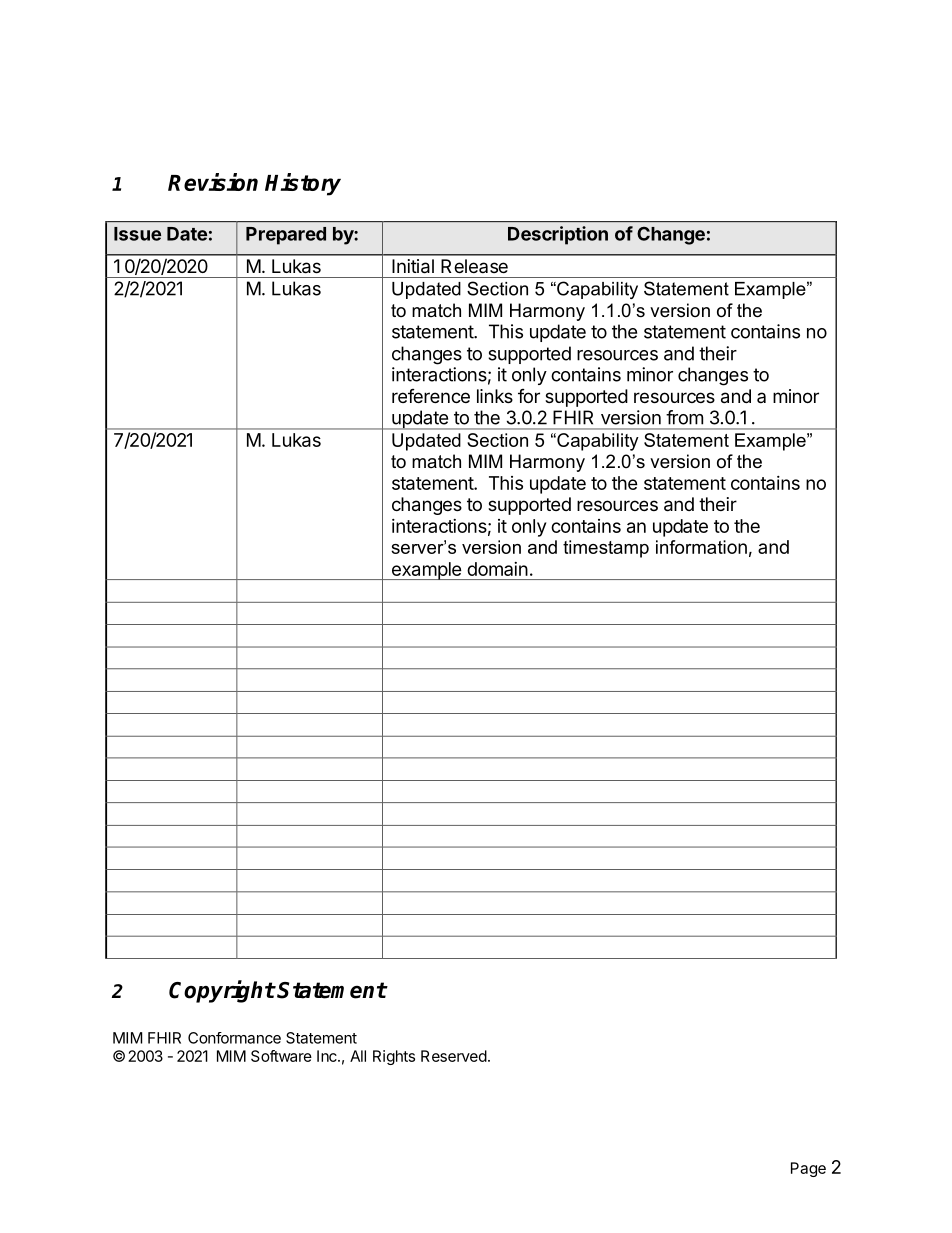  Describe the element at coordinates (701, 547) in the page. I see `information` at that location.
